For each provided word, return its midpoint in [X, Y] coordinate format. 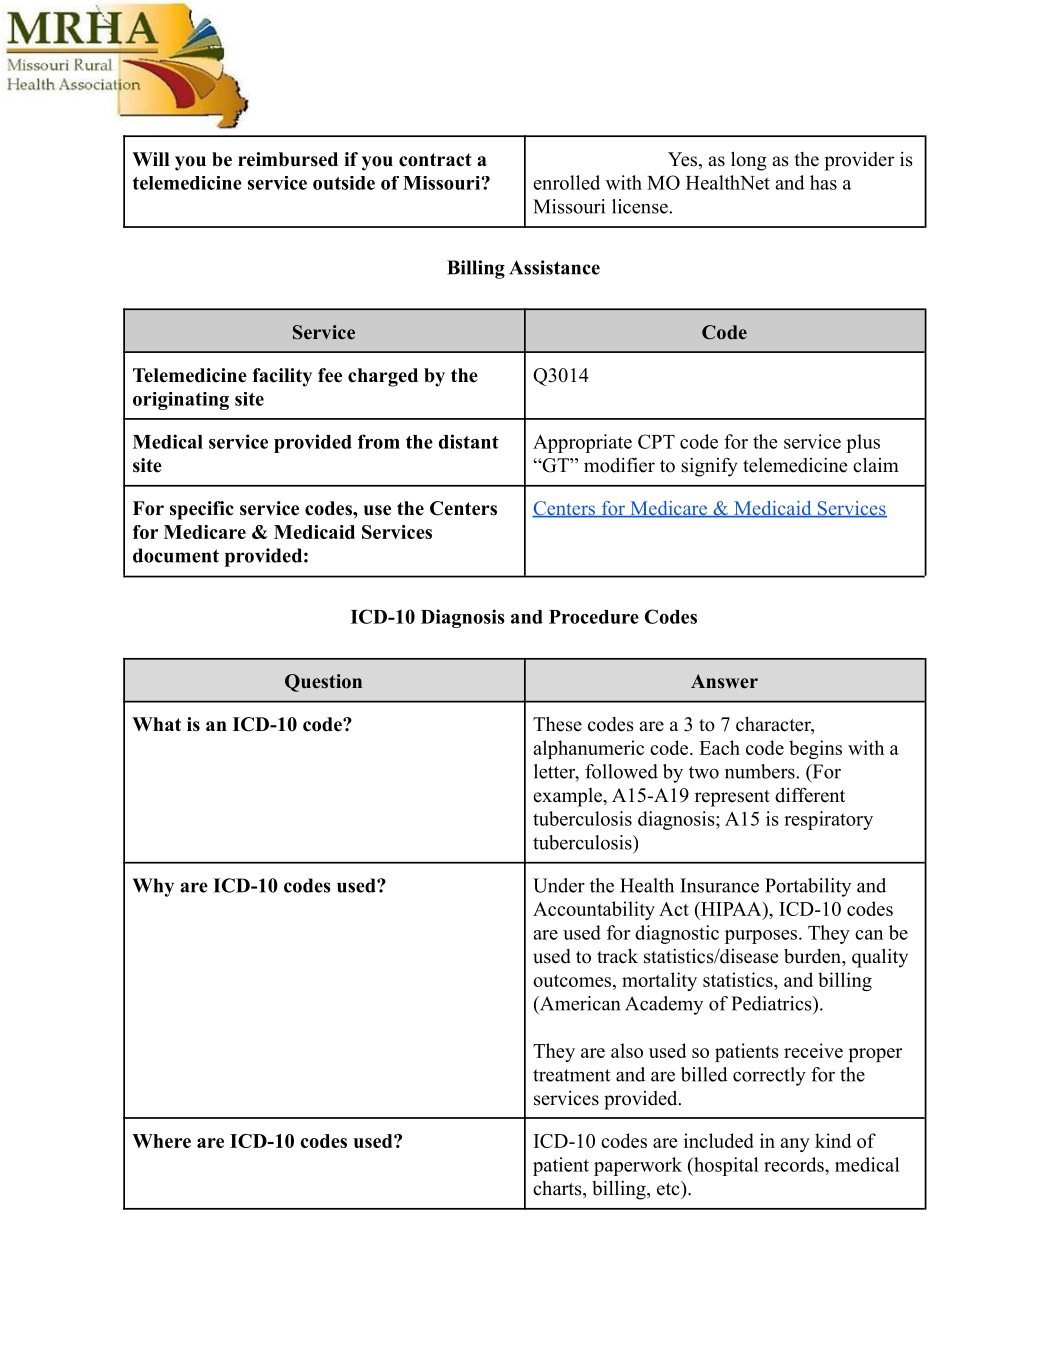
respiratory [828, 820]
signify [709, 467]
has [823, 182]
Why [153, 887]
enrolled [566, 182]
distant [469, 441]
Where [161, 1141]
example [568, 797]
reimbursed [288, 159]
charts [558, 1189]
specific [202, 510]
